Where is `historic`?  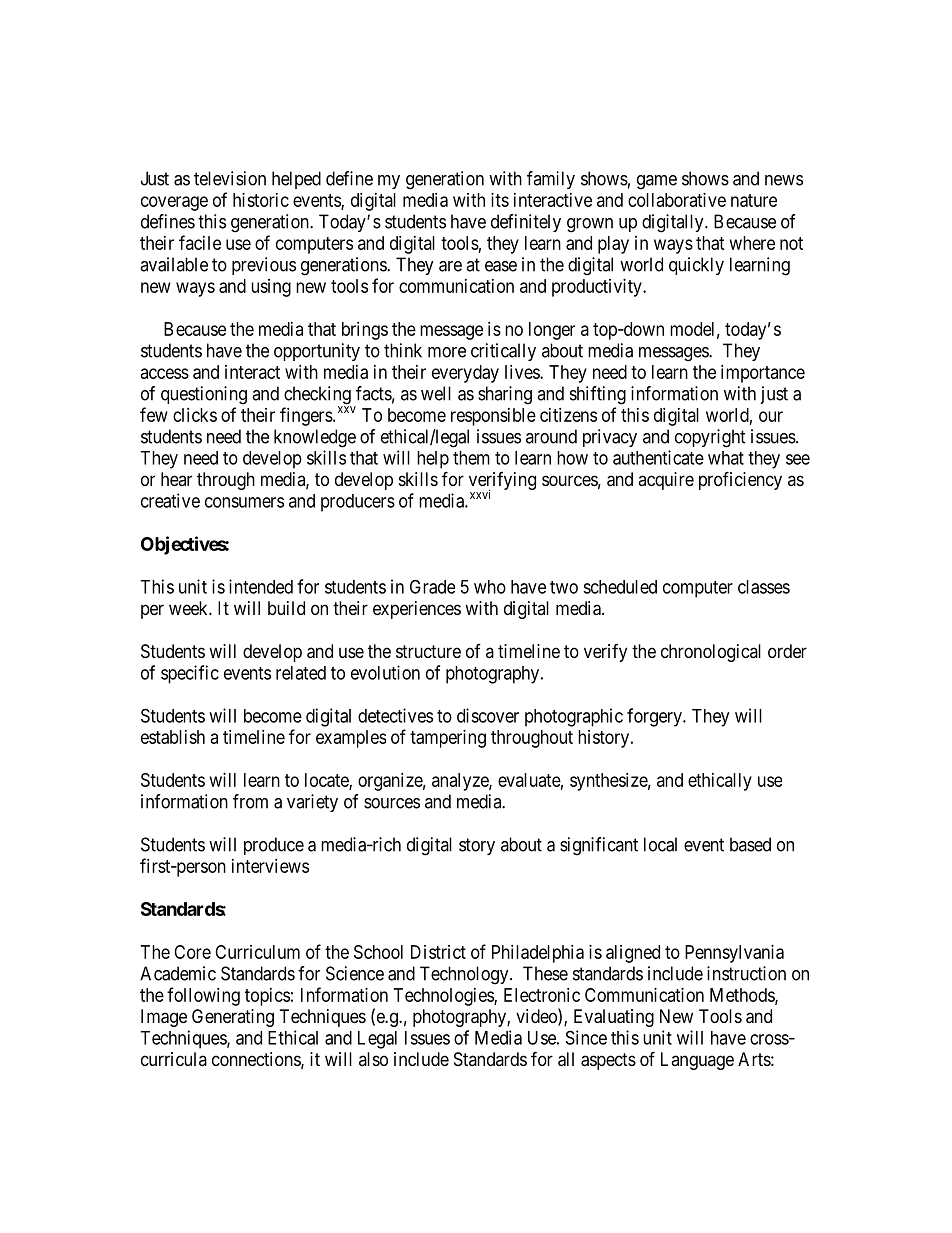
historic is located at coordinates (261, 200).
